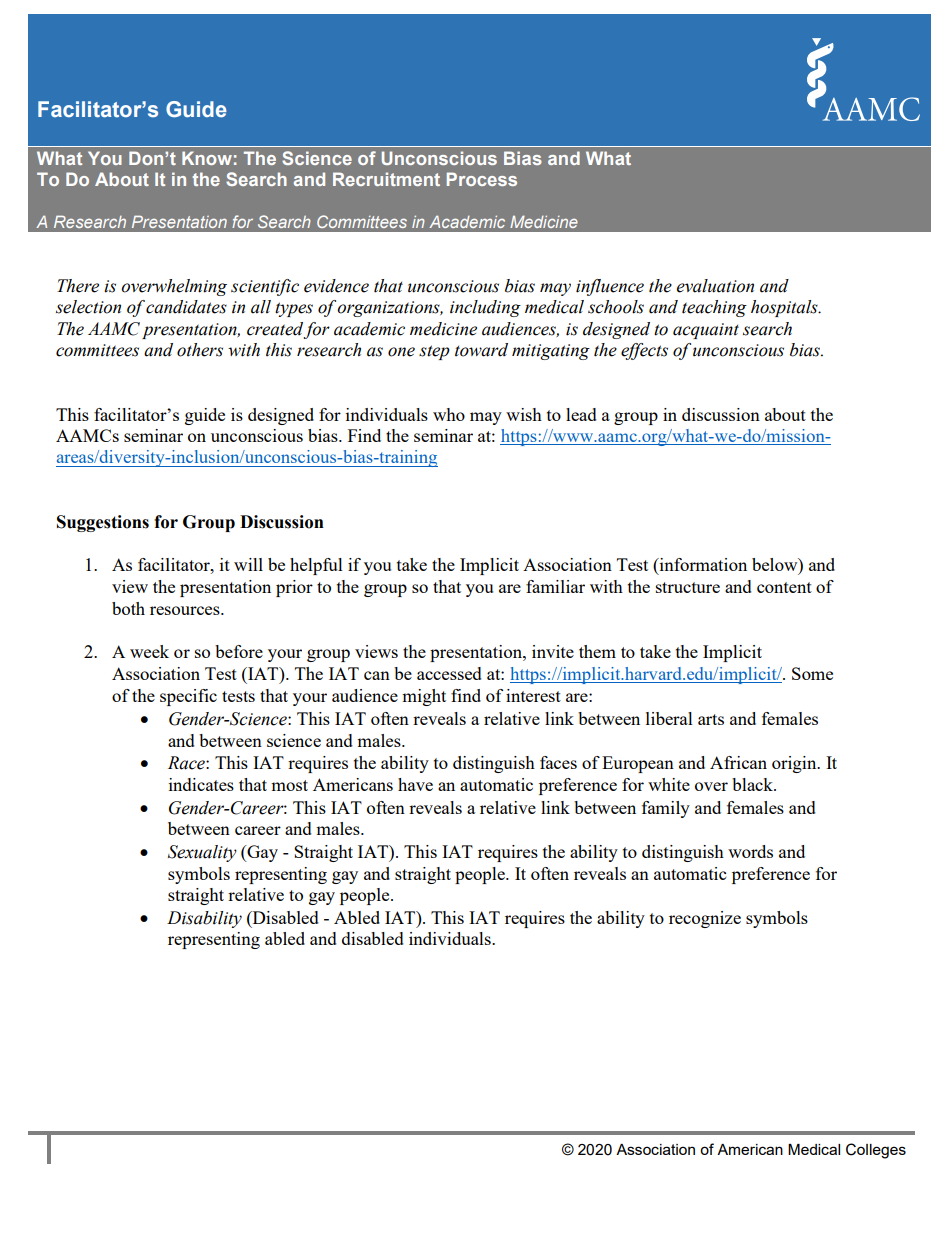 Image resolution: width=952 pixels, height=1233 pixels. What do you see at coordinates (149, 651) in the image?
I see `week` at bounding box center [149, 651].
